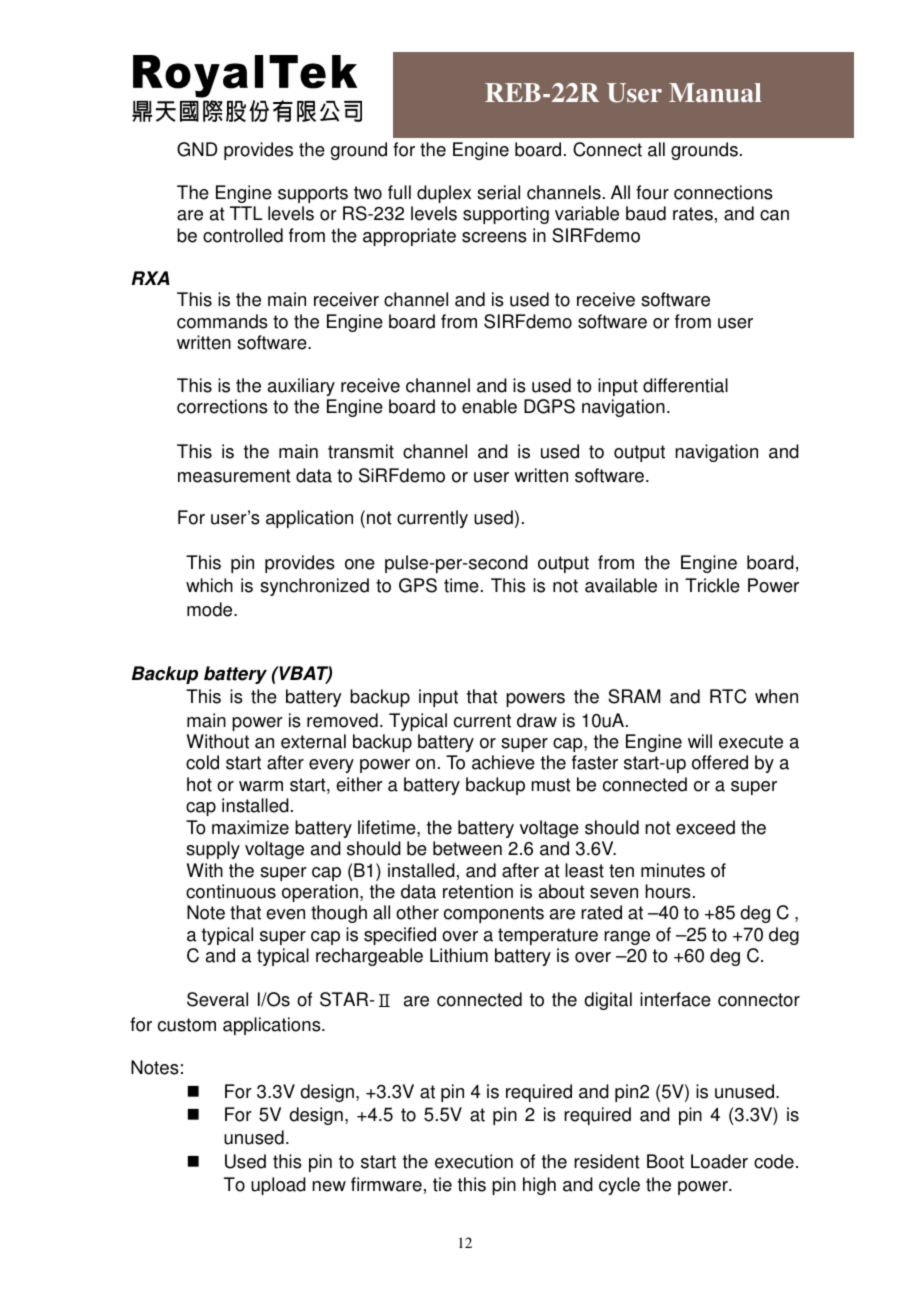 Image resolution: width=924 pixels, height=1308 pixels. I want to click on Loader, so click(719, 1161).
